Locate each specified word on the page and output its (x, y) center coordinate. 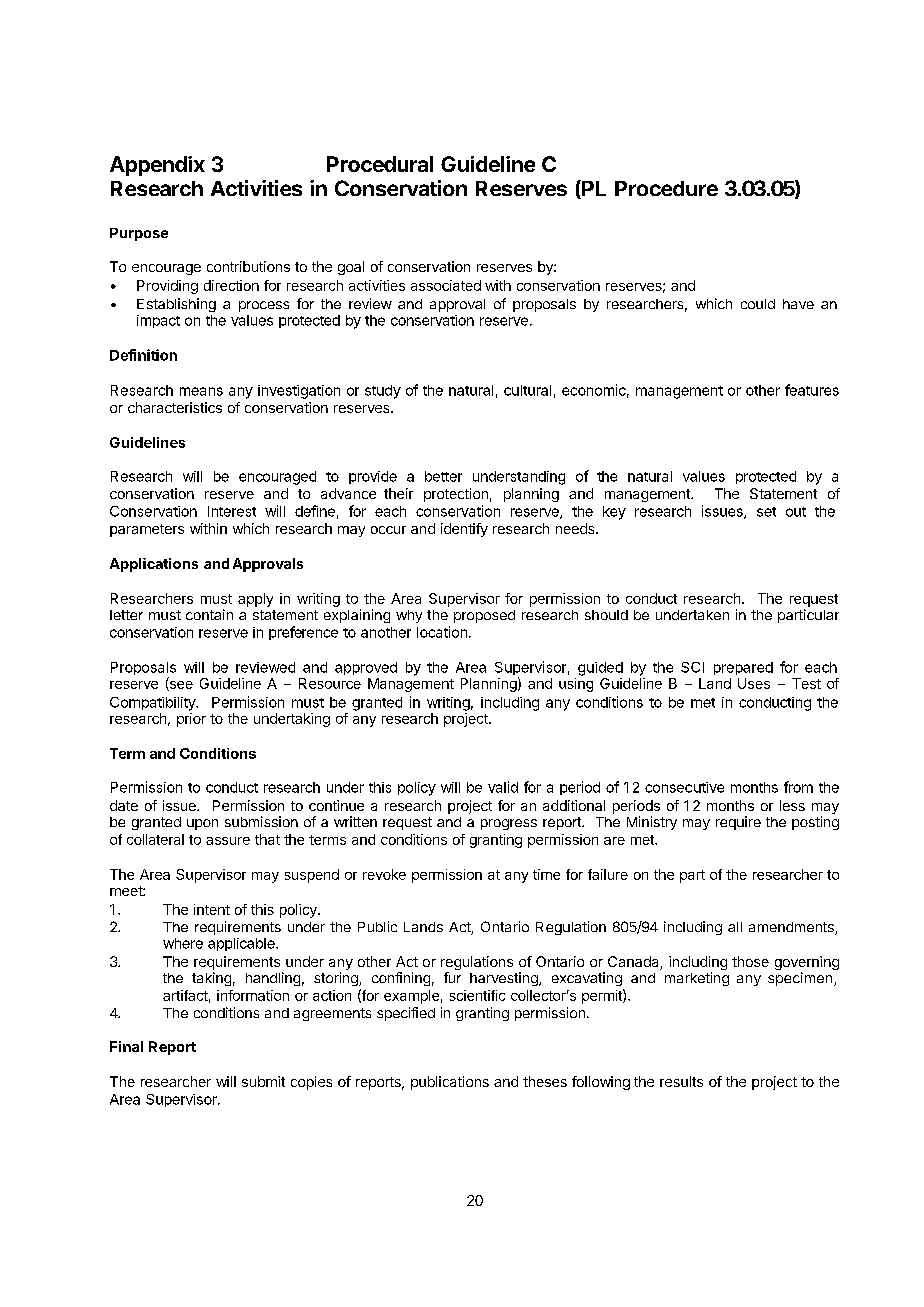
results (681, 1081)
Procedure (666, 188)
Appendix (157, 166)
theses (545, 1081)
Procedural (380, 164)
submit (263, 1081)
